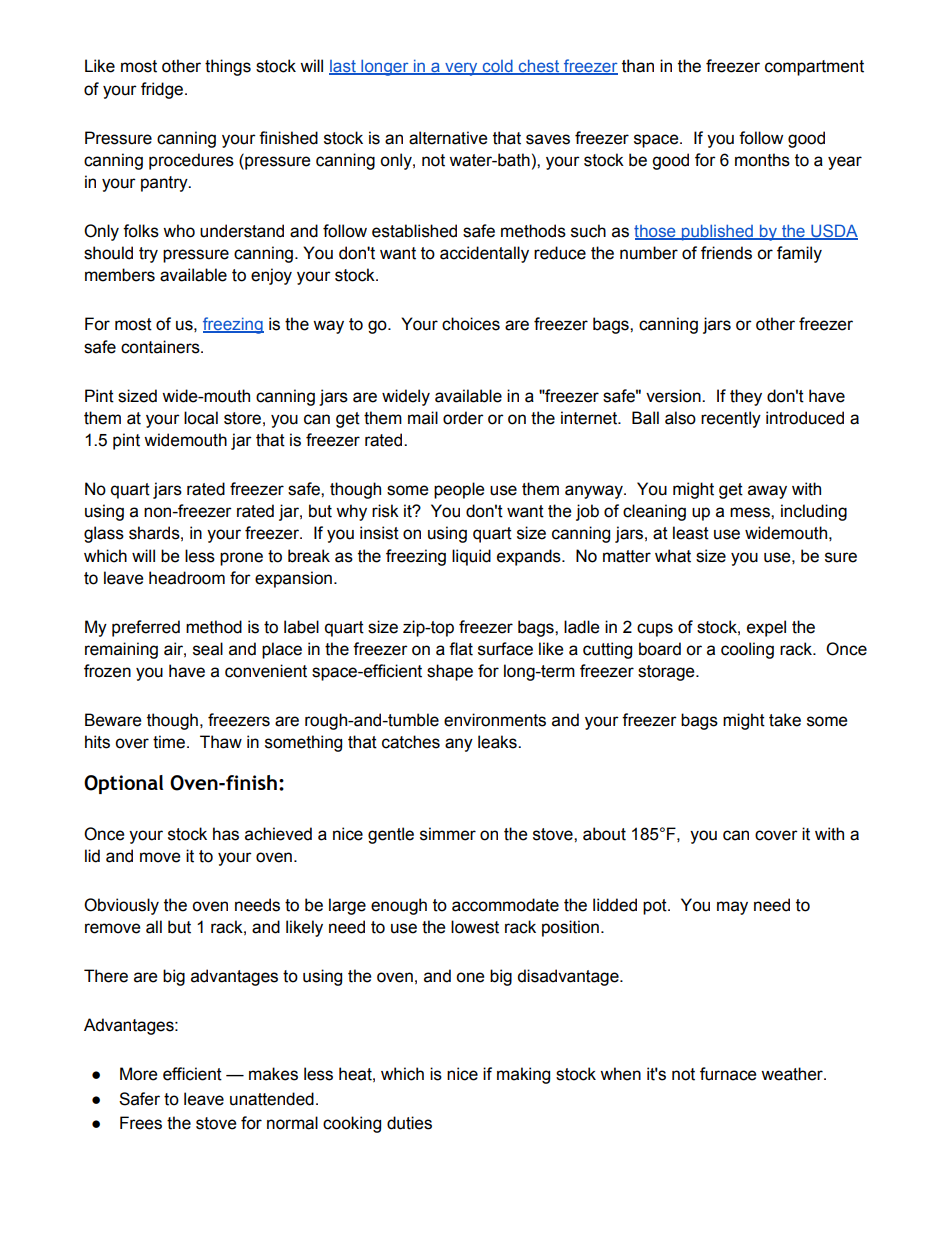 This document has width=952, height=1233. I want to click on recently, so click(731, 419).
